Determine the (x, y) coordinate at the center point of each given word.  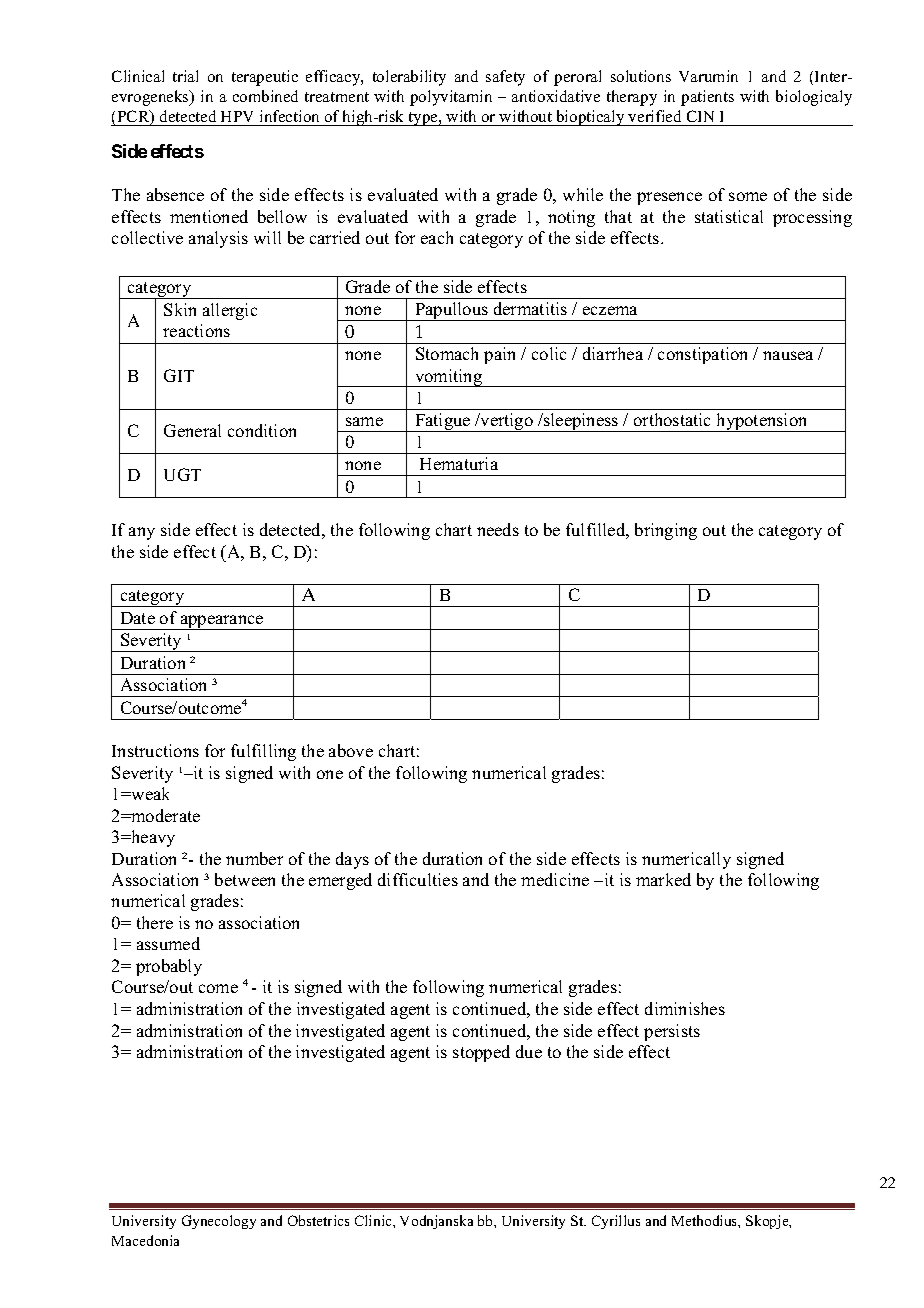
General (192, 430)
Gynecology (219, 1222)
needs (498, 529)
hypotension (762, 422)
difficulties (418, 879)
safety (505, 78)
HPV (237, 116)
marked (663, 879)
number (254, 858)
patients (707, 98)
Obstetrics (318, 1220)
